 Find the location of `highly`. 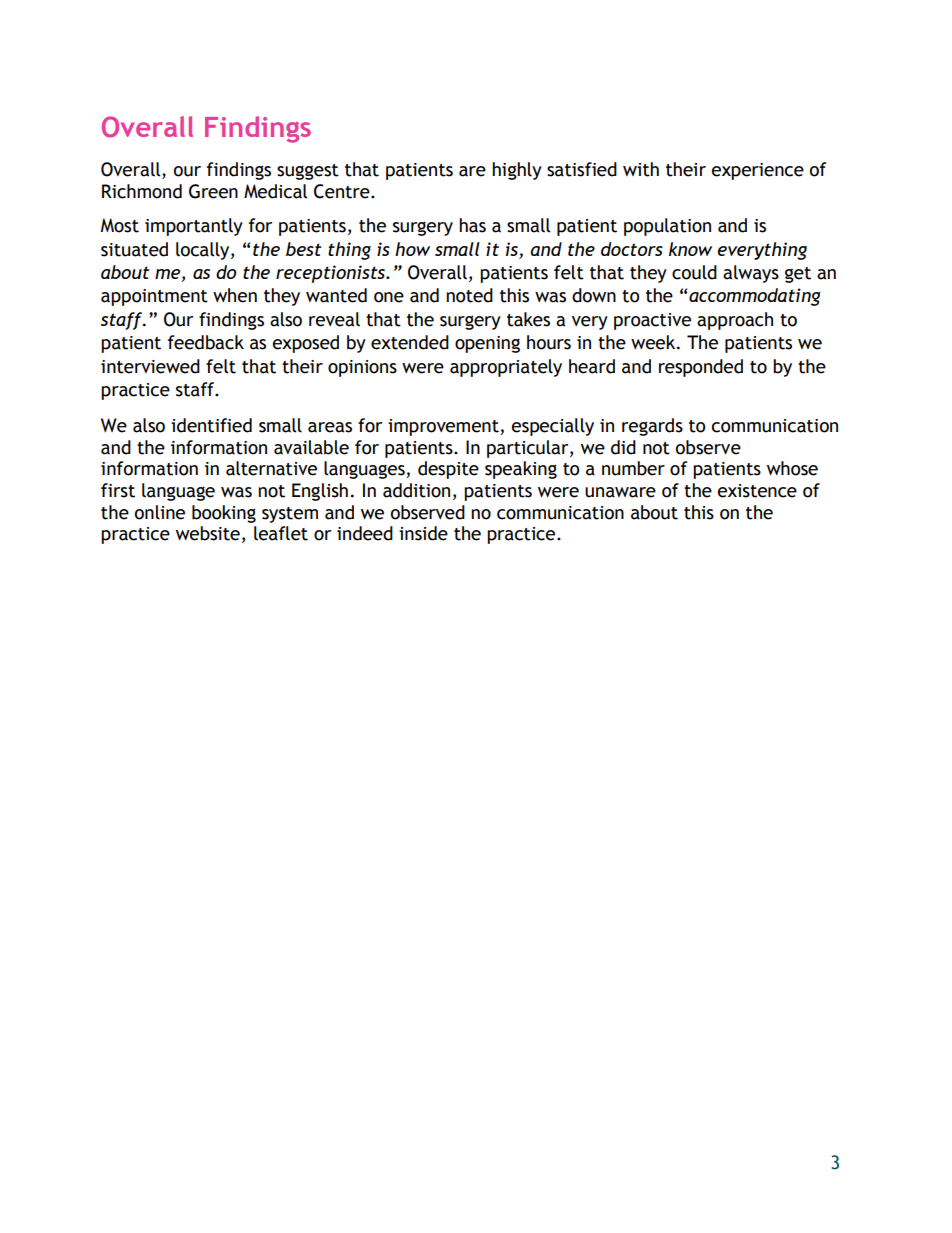

highly is located at coordinates (517, 171).
